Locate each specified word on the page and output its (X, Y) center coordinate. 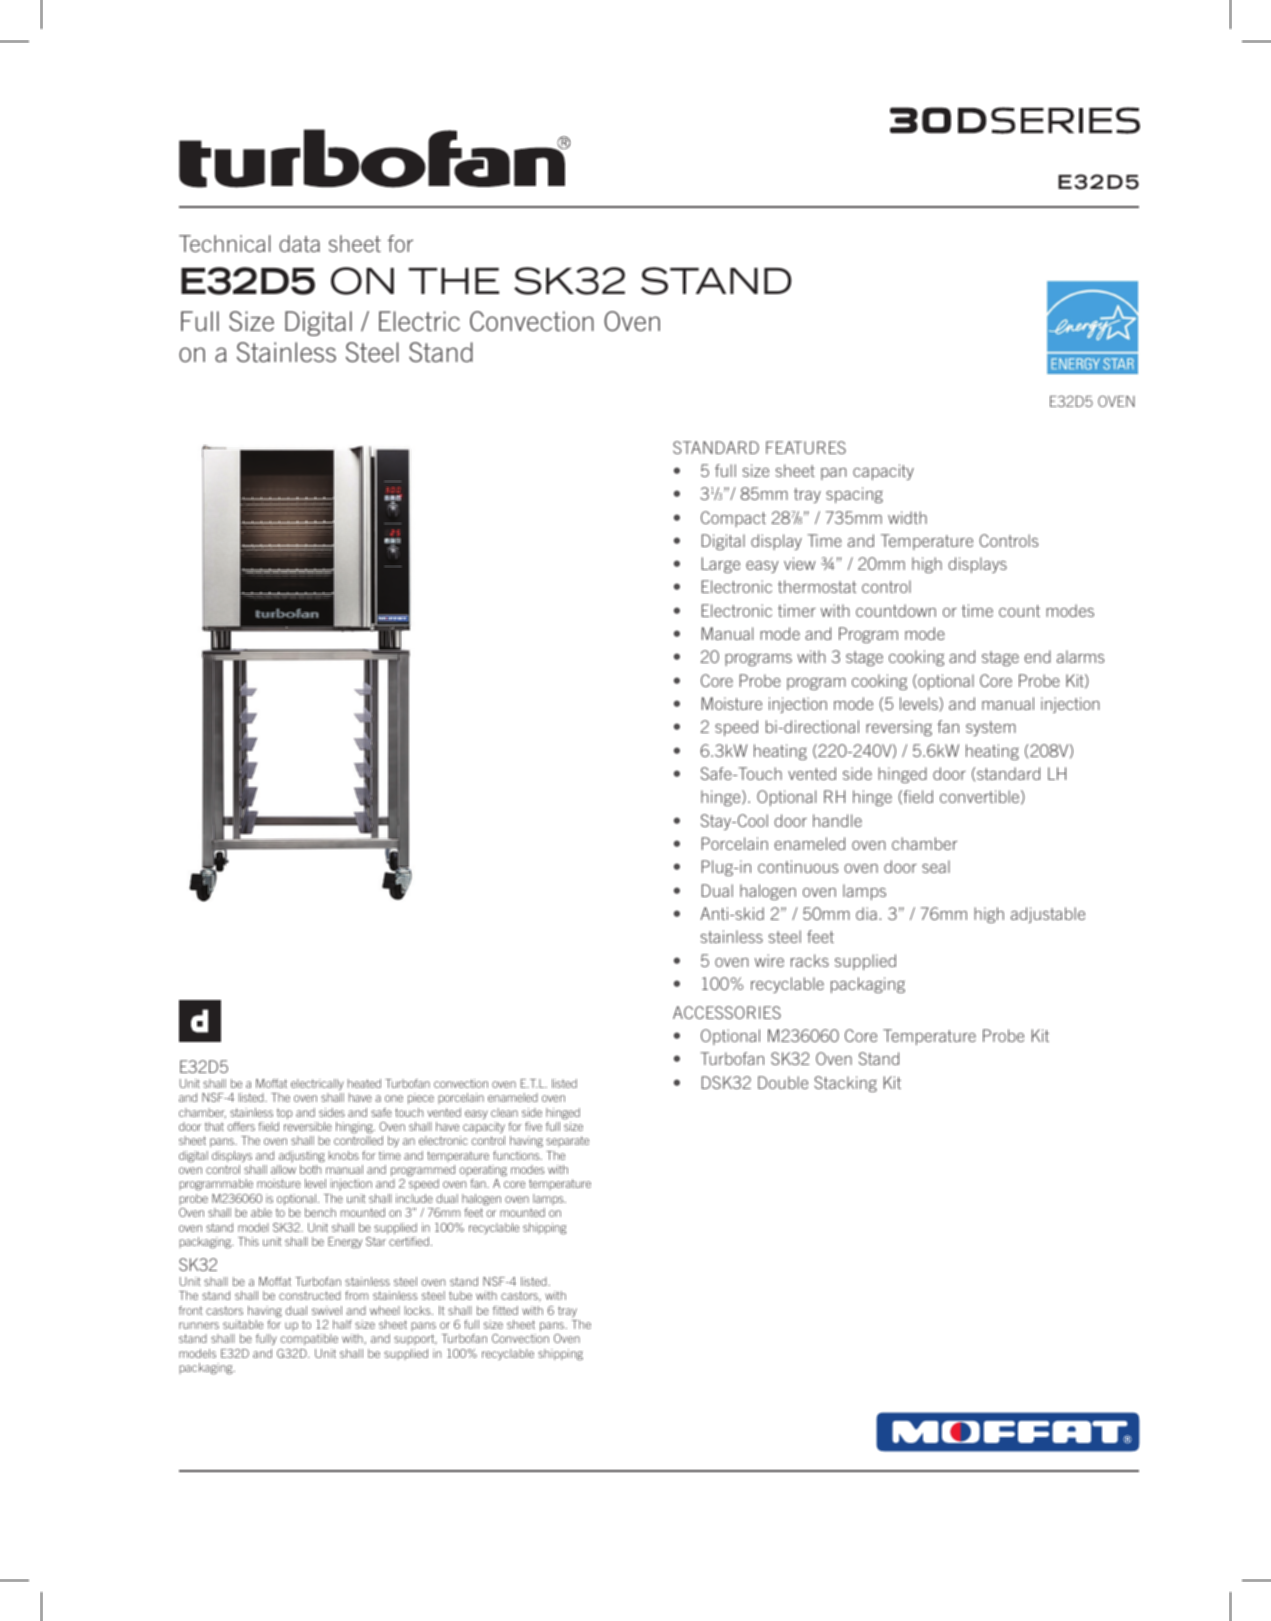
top (285, 1113)
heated (364, 1083)
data (299, 243)
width (907, 517)
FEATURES (806, 447)
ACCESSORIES (727, 1012)
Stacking (845, 1084)
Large (721, 565)
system (991, 728)
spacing (854, 495)
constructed (310, 1295)
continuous (798, 866)
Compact (733, 519)
